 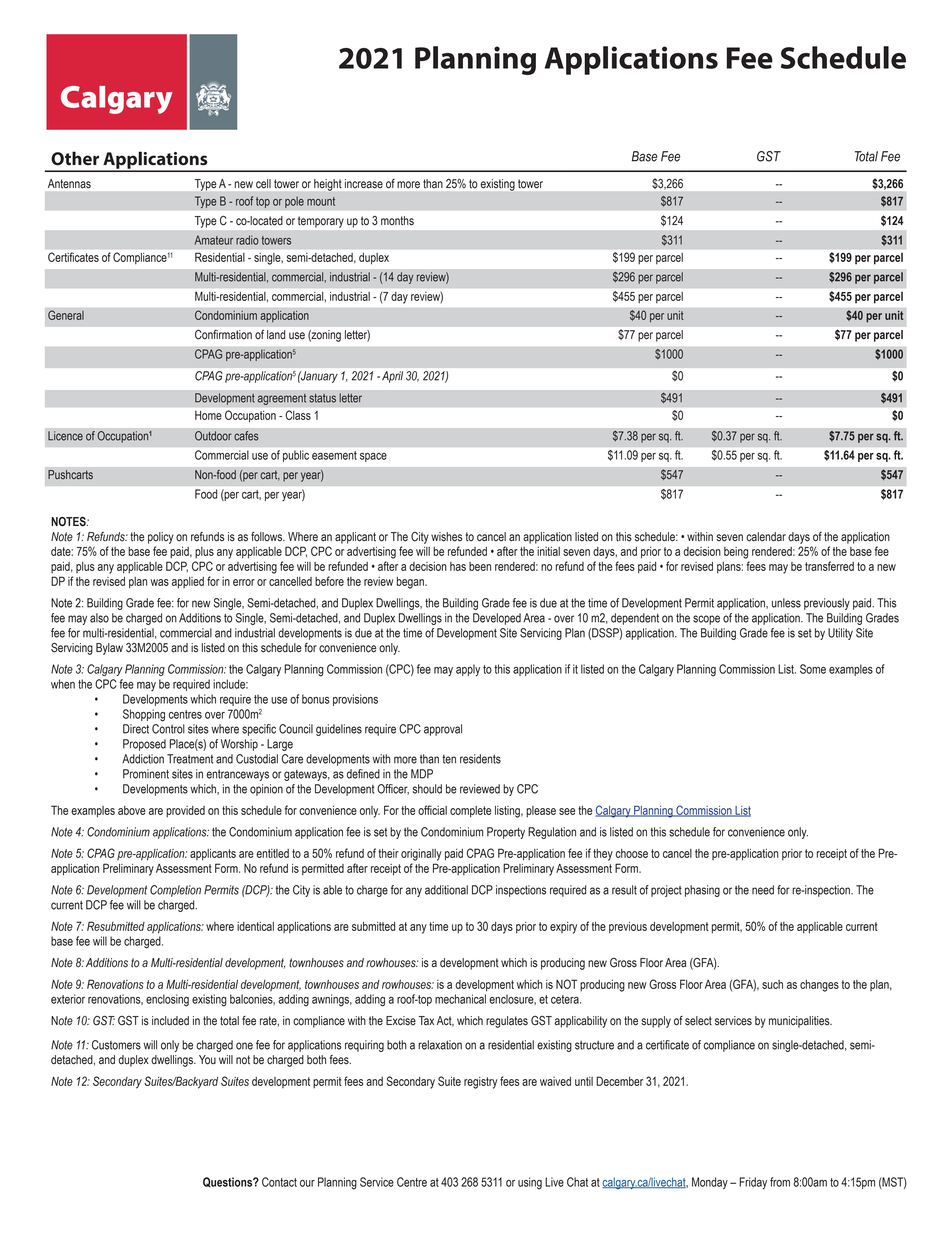 I want to click on Contact, so click(x=279, y=1182).
